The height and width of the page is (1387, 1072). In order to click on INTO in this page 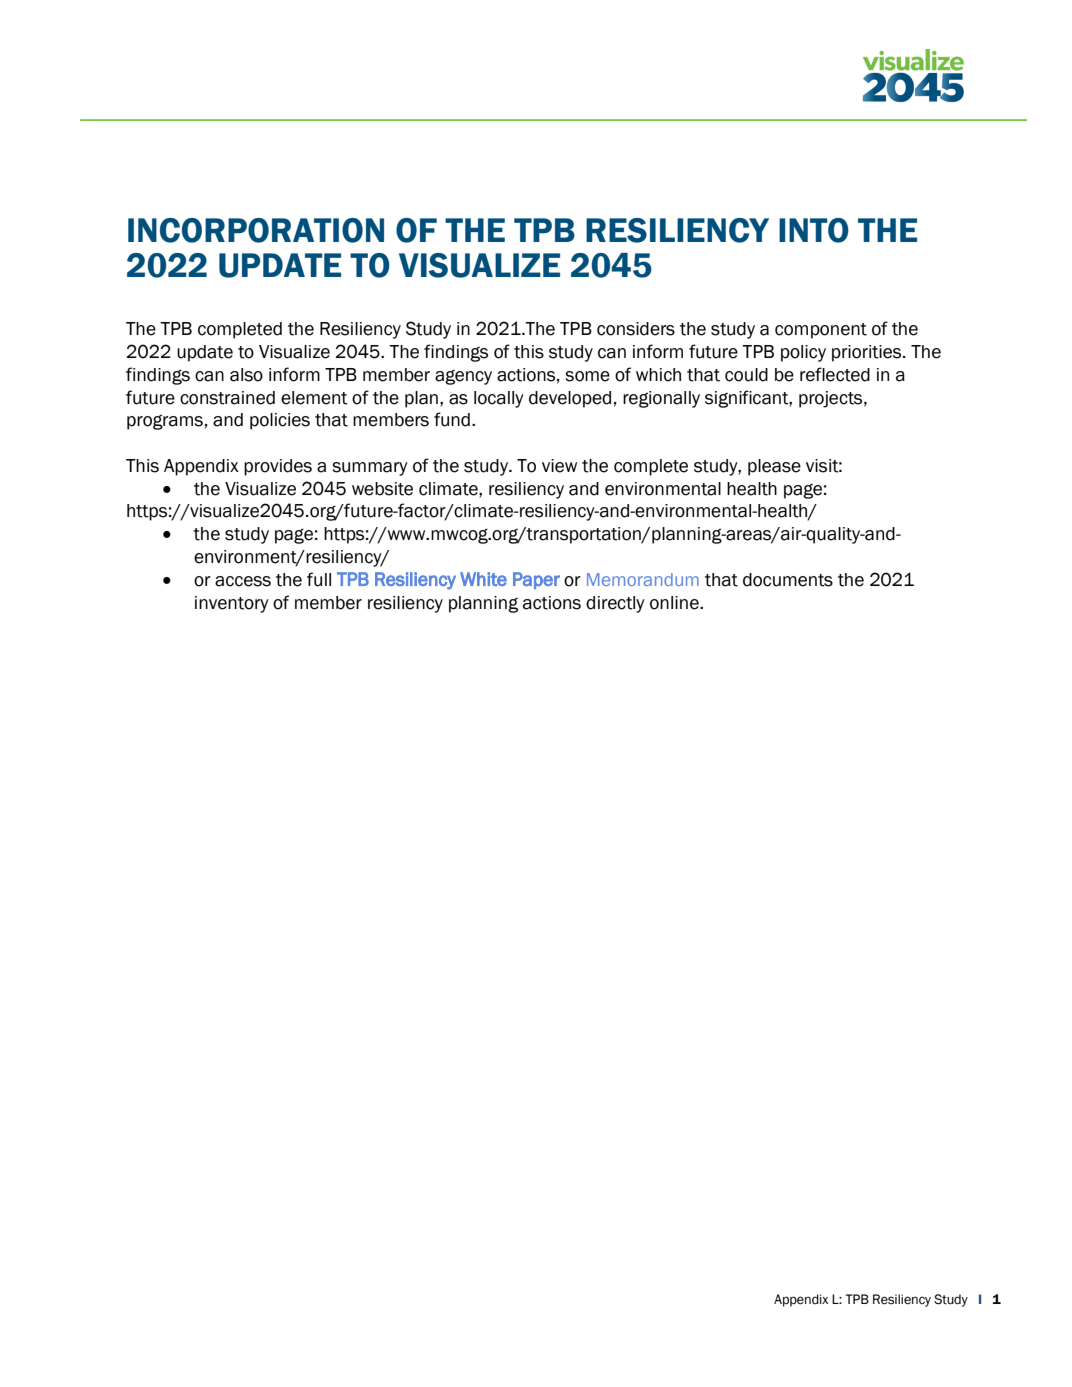, I will do `click(814, 230)`.
